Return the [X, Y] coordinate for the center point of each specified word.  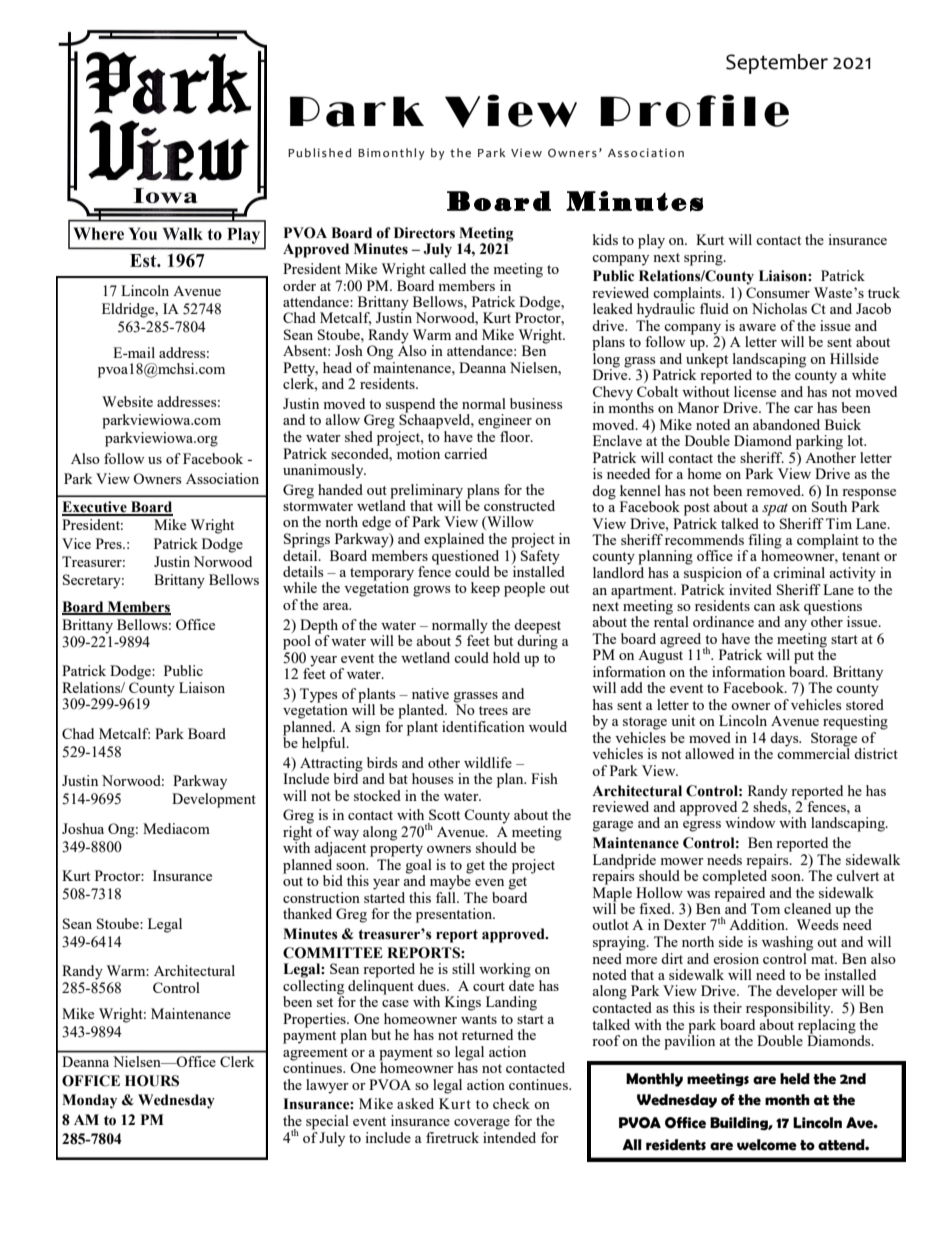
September [777, 64]
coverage [482, 1124]
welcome [767, 1145]
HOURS [152, 1081]
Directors [424, 233]
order [299, 285]
